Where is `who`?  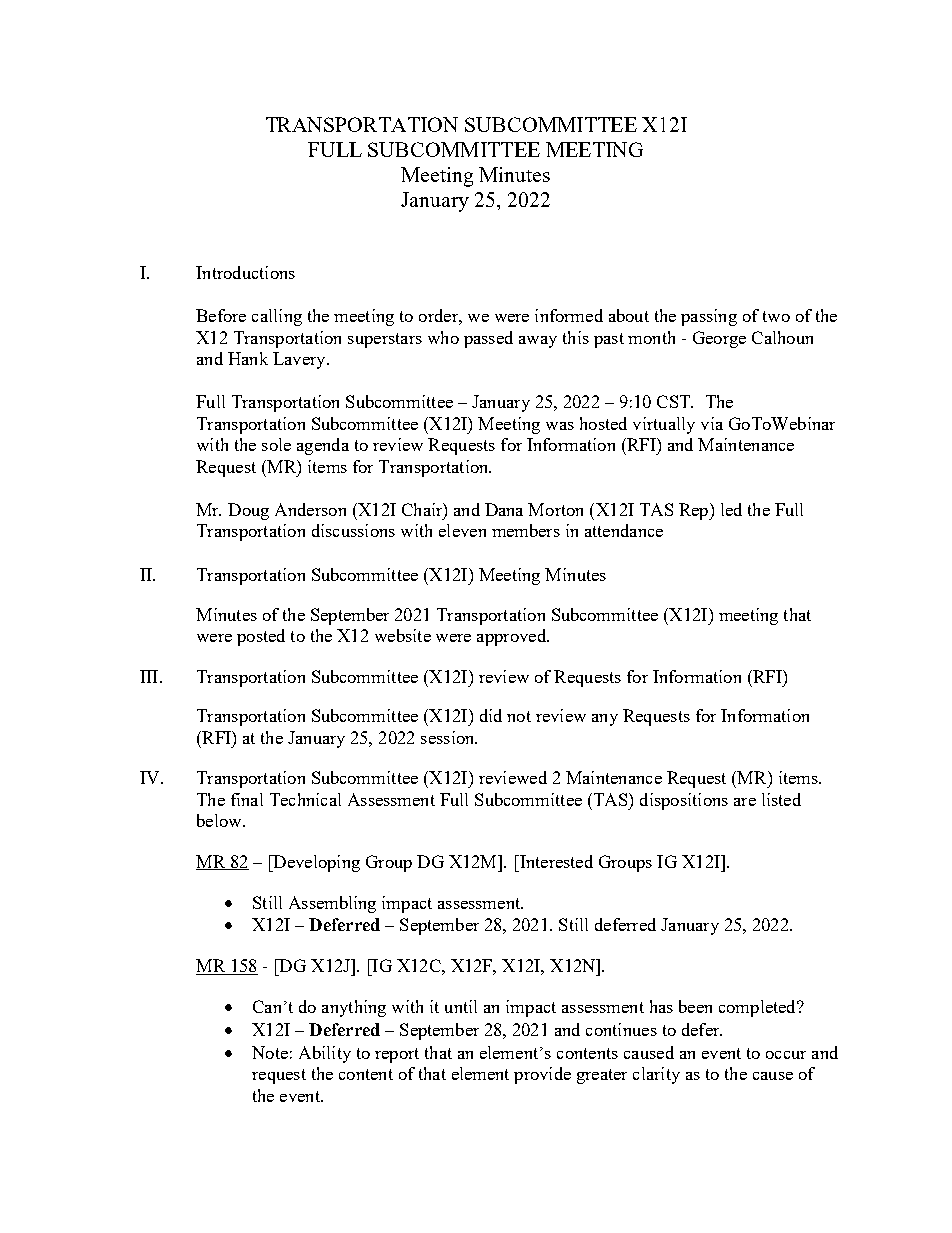 who is located at coordinates (443, 337).
